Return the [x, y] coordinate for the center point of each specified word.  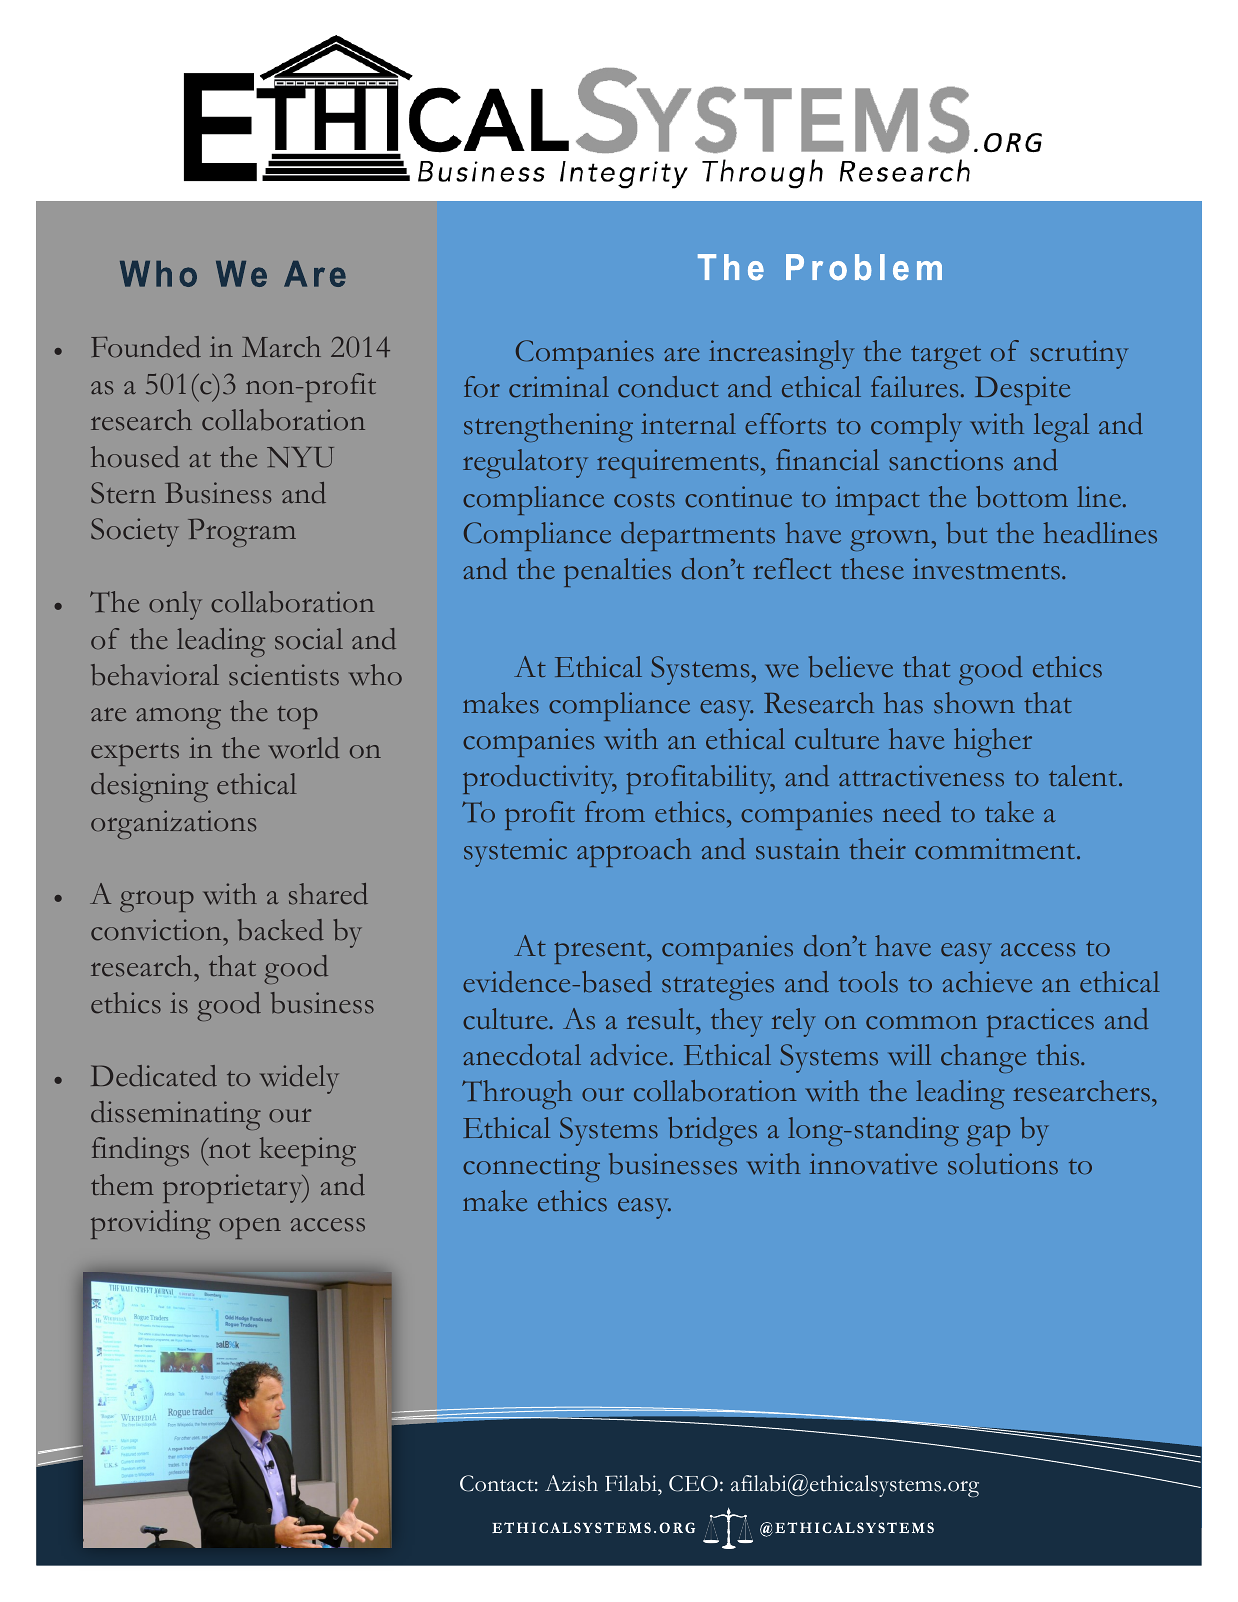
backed [281, 930]
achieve [987, 982]
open [250, 1228]
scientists [284, 675]
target [946, 357]
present [601, 952]
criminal [559, 387]
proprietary [234, 1188]
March [281, 347]
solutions [1003, 1164]
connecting [531, 1167]
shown [974, 703]
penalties [617, 572]
